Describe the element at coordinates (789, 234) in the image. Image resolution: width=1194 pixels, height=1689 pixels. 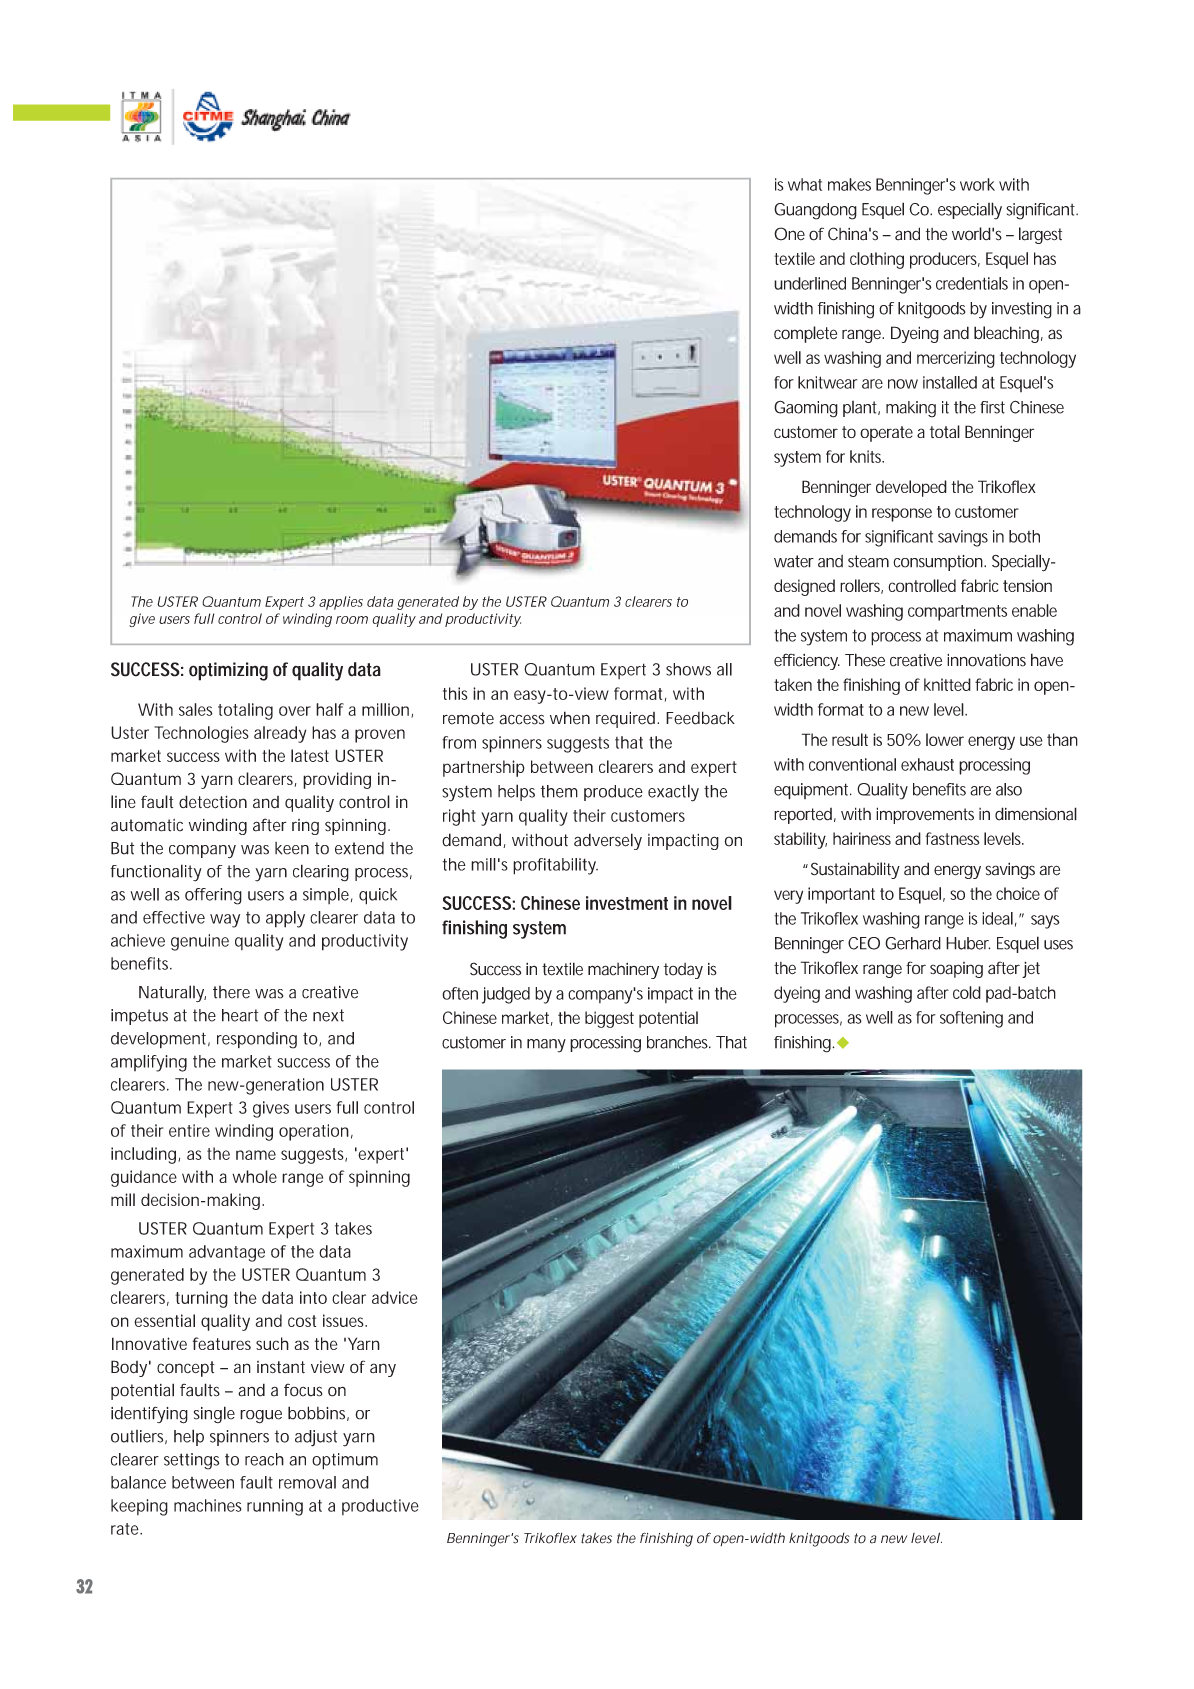
I see `One` at that location.
